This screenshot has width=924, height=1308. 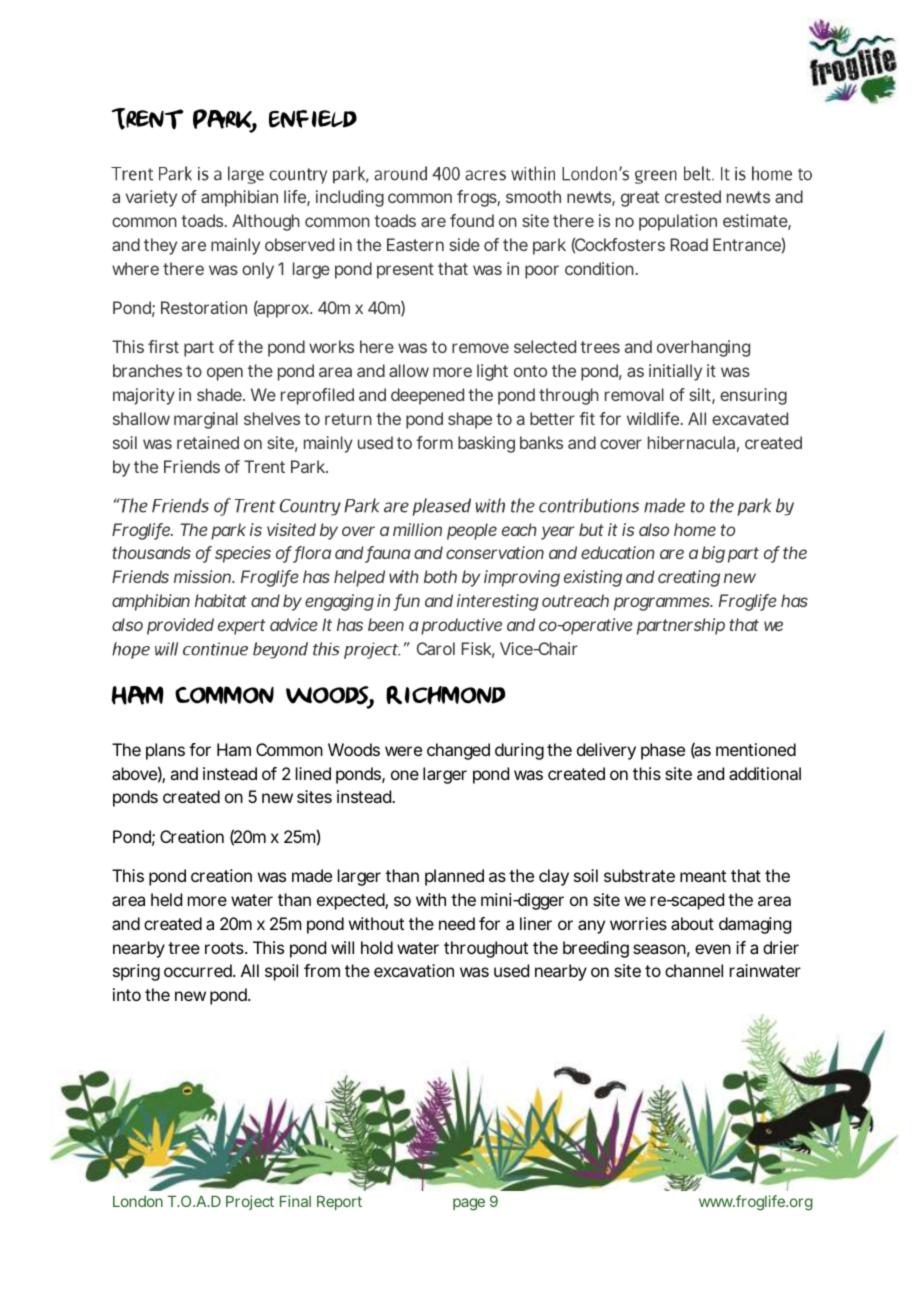 I want to click on crested, so click(x=693, y=196).
